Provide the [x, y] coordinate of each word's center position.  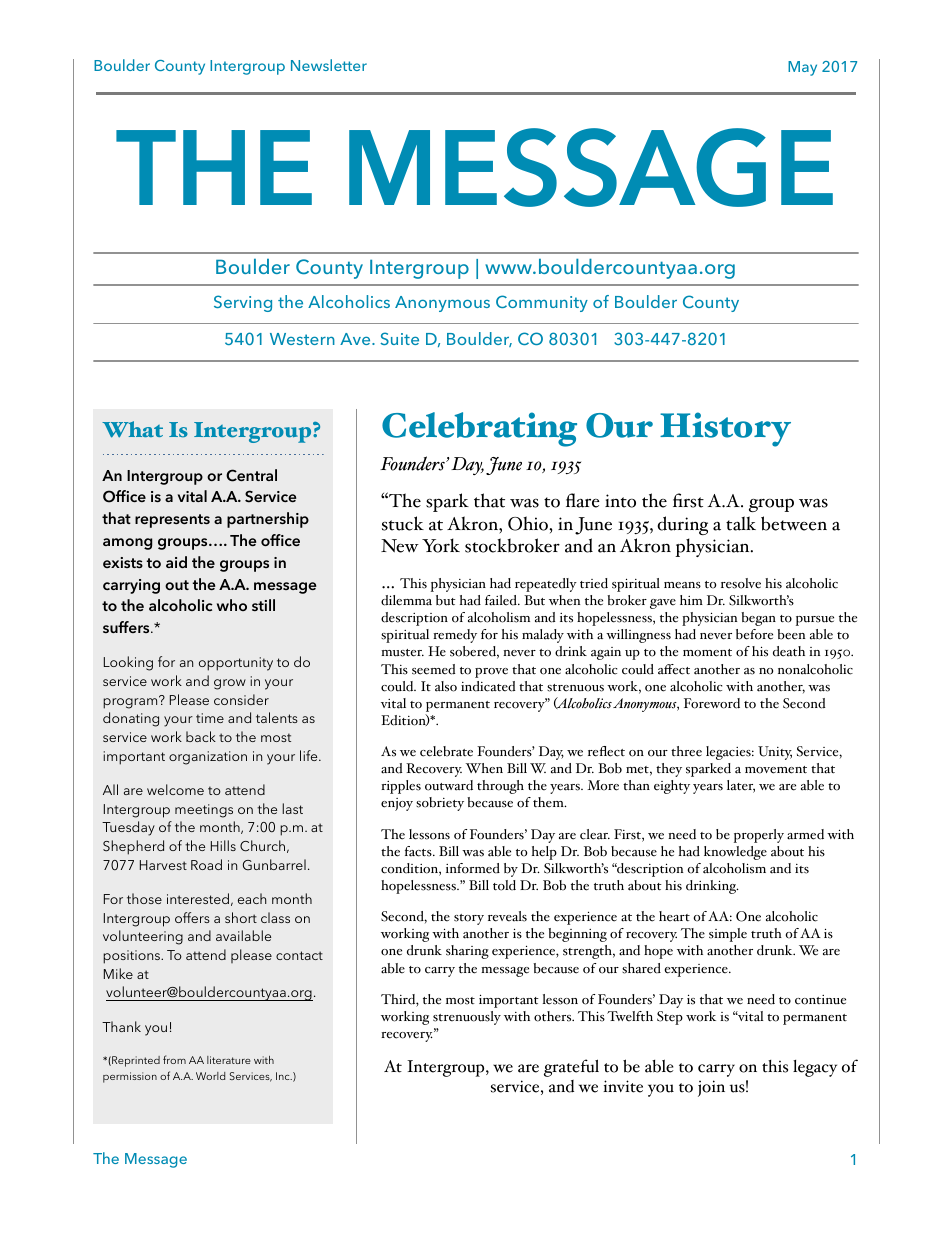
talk [741, 523]
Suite [399, 338]
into [620, 501]
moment [707, 653]
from [174, 1059]
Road [206, 864]
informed [473, 868]
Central [251, 475]
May [802, 68]
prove [491, 673]
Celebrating [479, 429]
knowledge [735, 853]
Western [302, 339]
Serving [243, 303]
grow [230, 684]
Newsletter [329, 65]
